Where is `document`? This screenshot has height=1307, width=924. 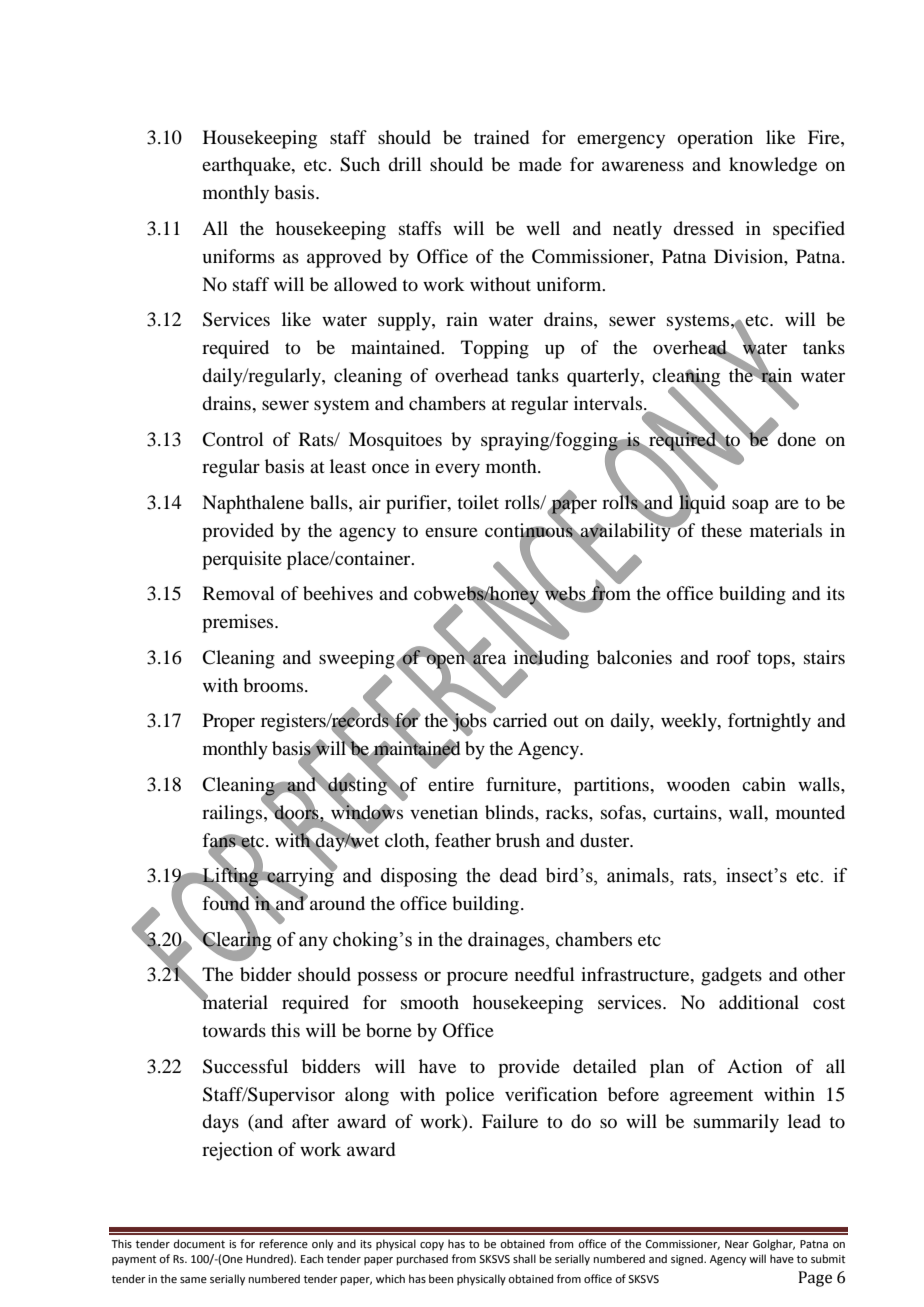
document is located at coordinates (199, 1243).
